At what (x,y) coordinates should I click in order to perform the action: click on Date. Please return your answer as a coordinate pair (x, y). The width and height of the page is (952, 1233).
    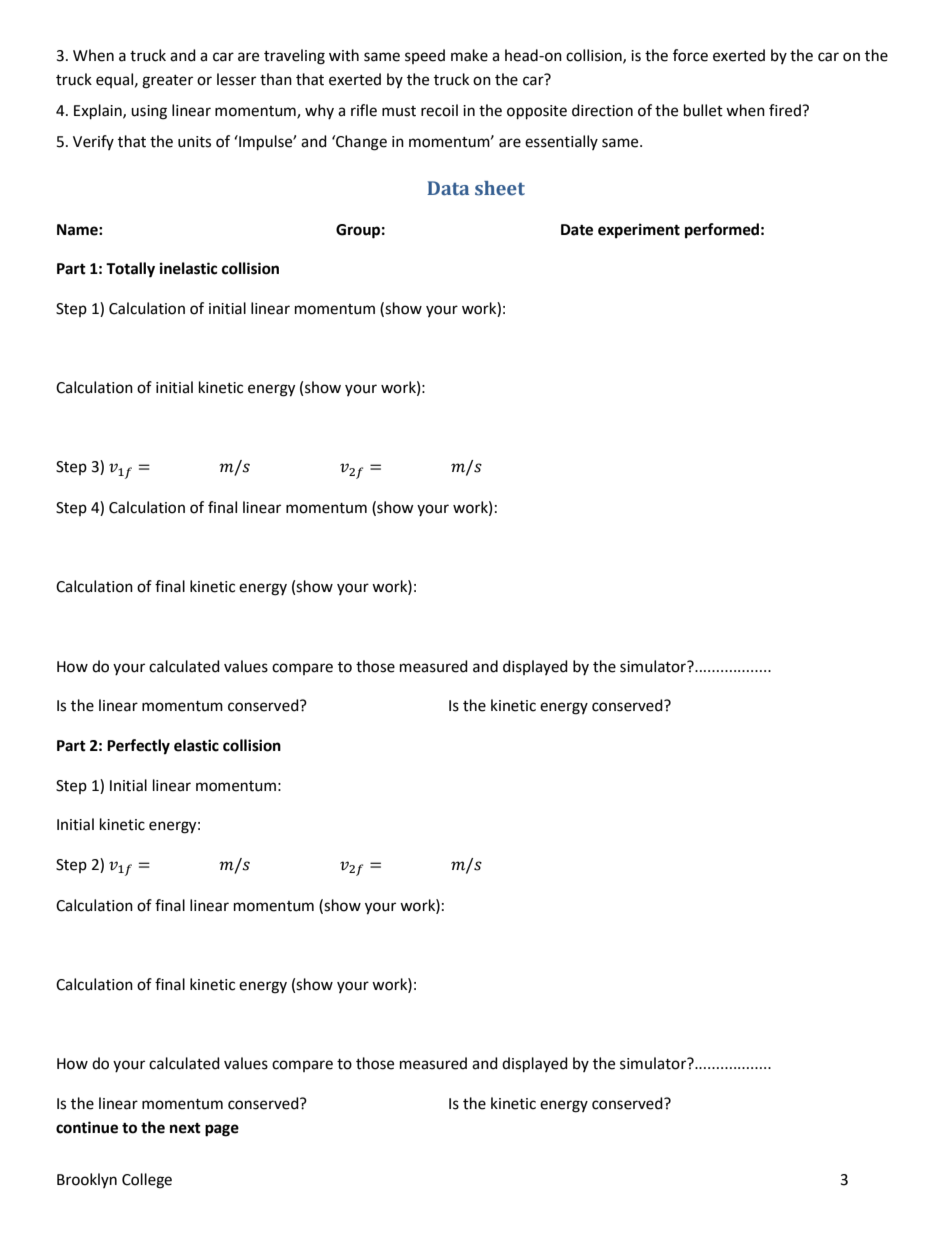
    Looking at the image, I should click on (577, 230).
